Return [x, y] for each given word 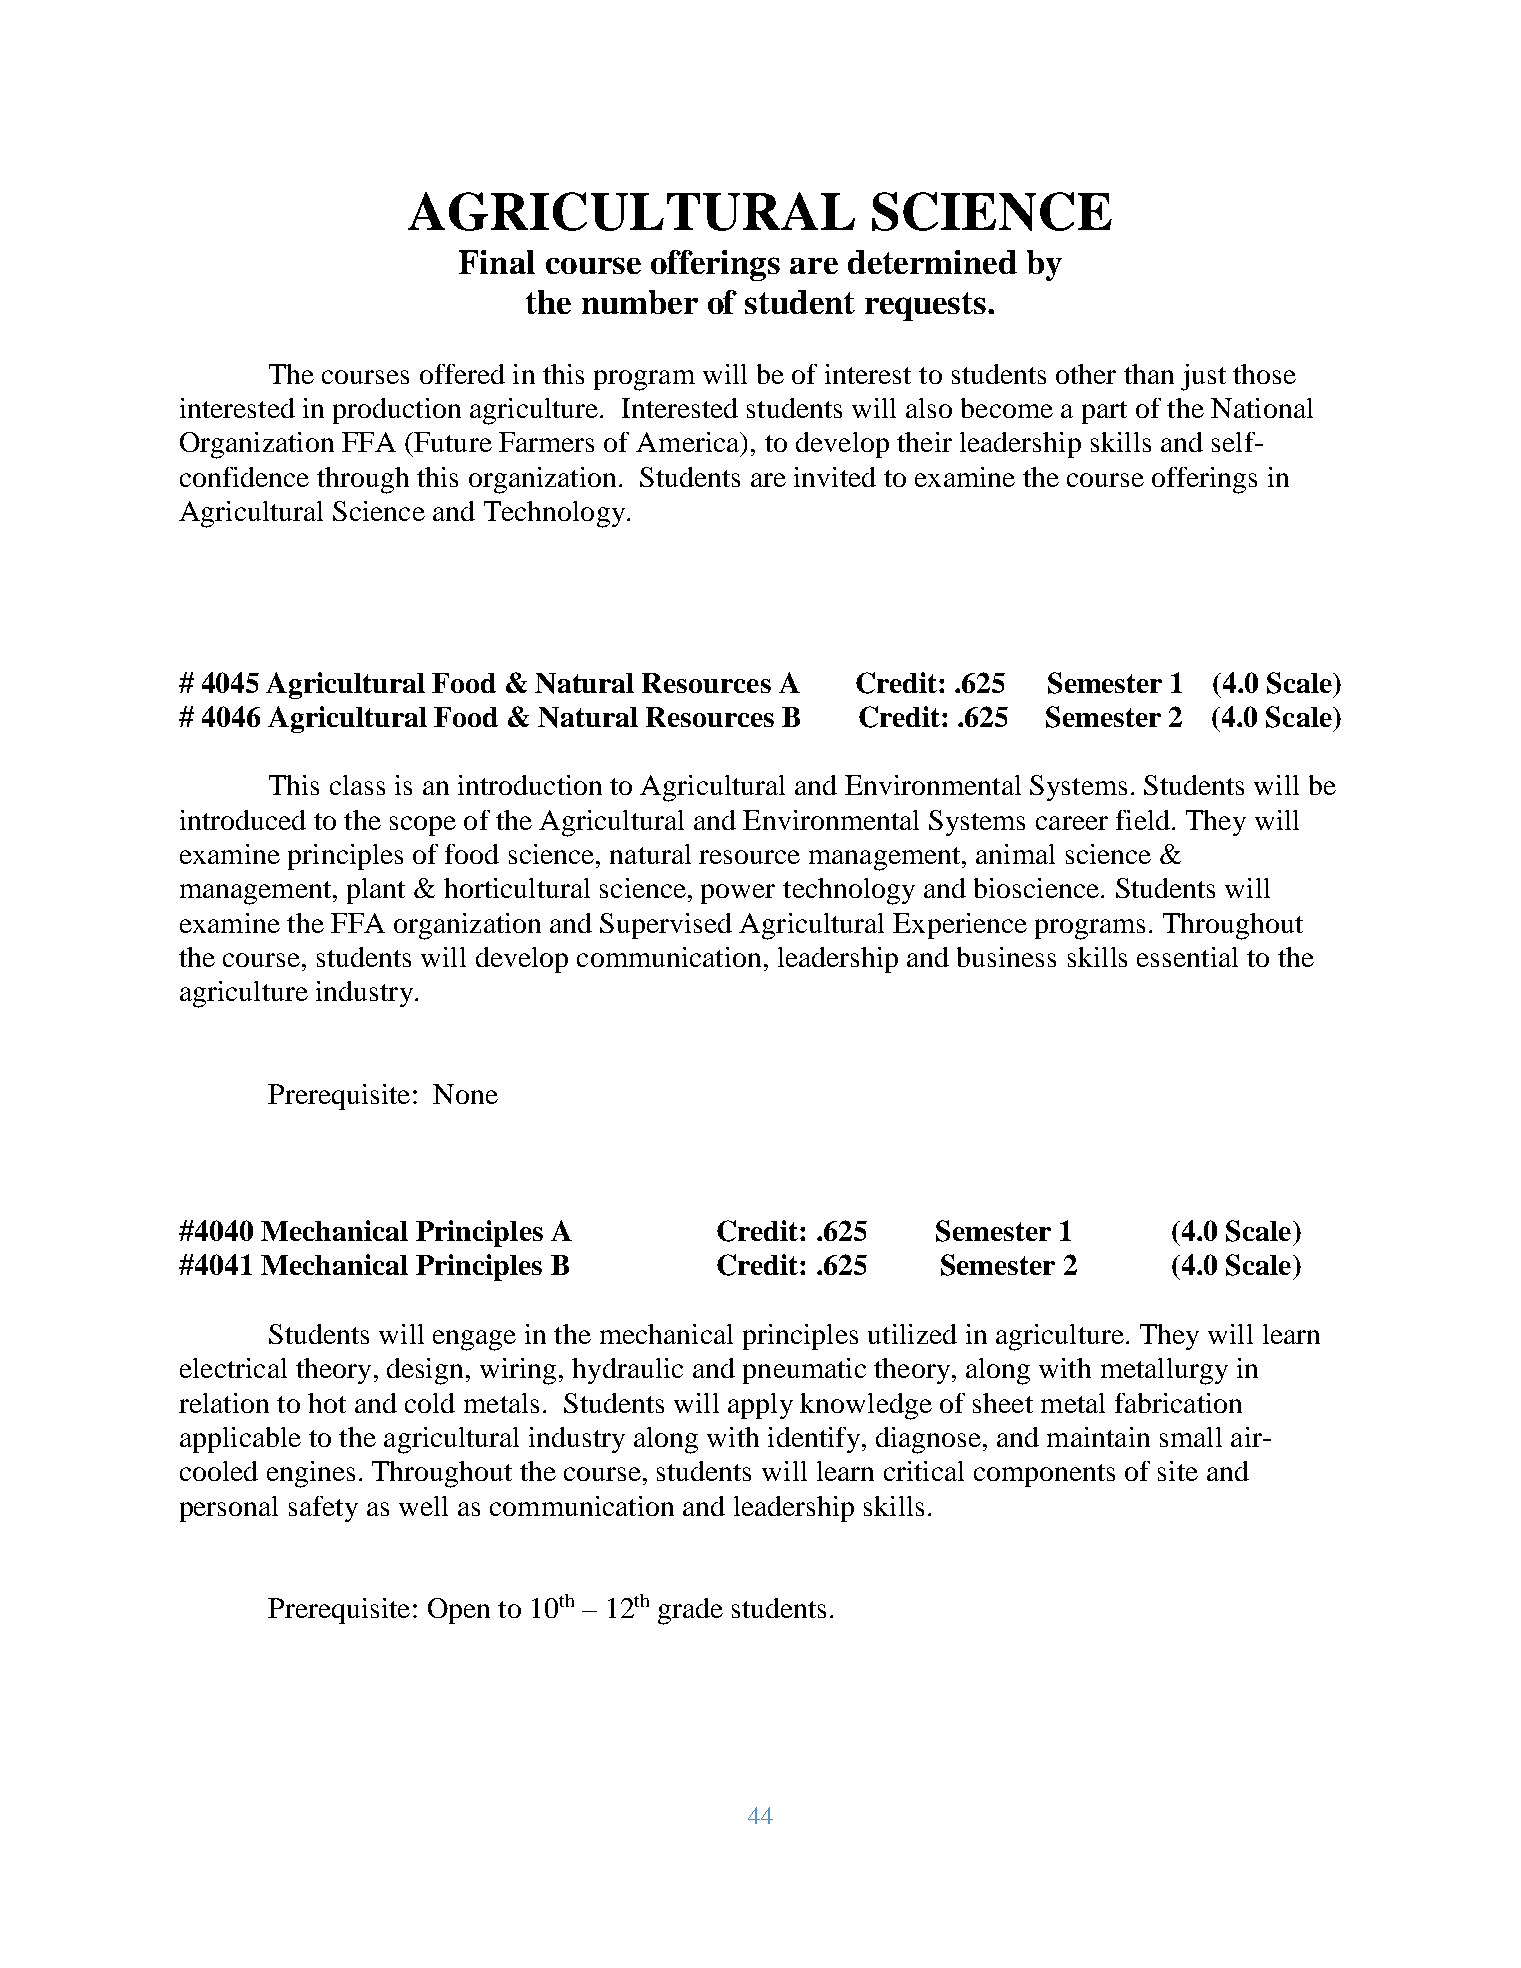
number [640, 302]
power [738, 894]
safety [323, 1509]
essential [1187, 957]
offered [462, 374]
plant [376, 891]
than [1149, 374]
